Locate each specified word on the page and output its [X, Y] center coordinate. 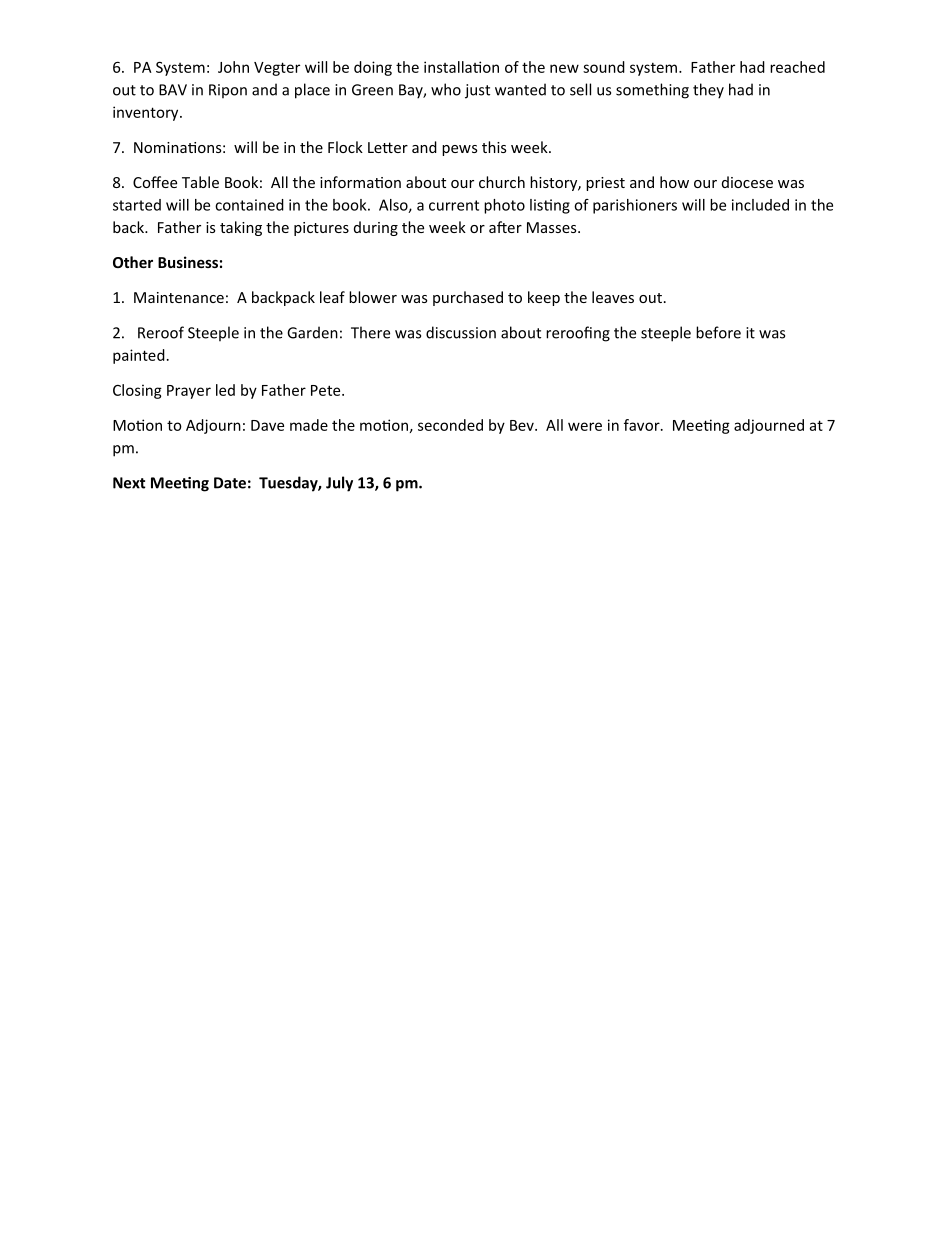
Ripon [228, 91]
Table [200, 182]
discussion [461, 332]
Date [230, 483]
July [339, 484]
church [502, 182]
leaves [613, 297]
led [225, 390]
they [708, 91]
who [446, 89]
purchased [468, 298]
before [718, 332]
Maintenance [179, 297]
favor [643, 425]
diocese [747, 182]
